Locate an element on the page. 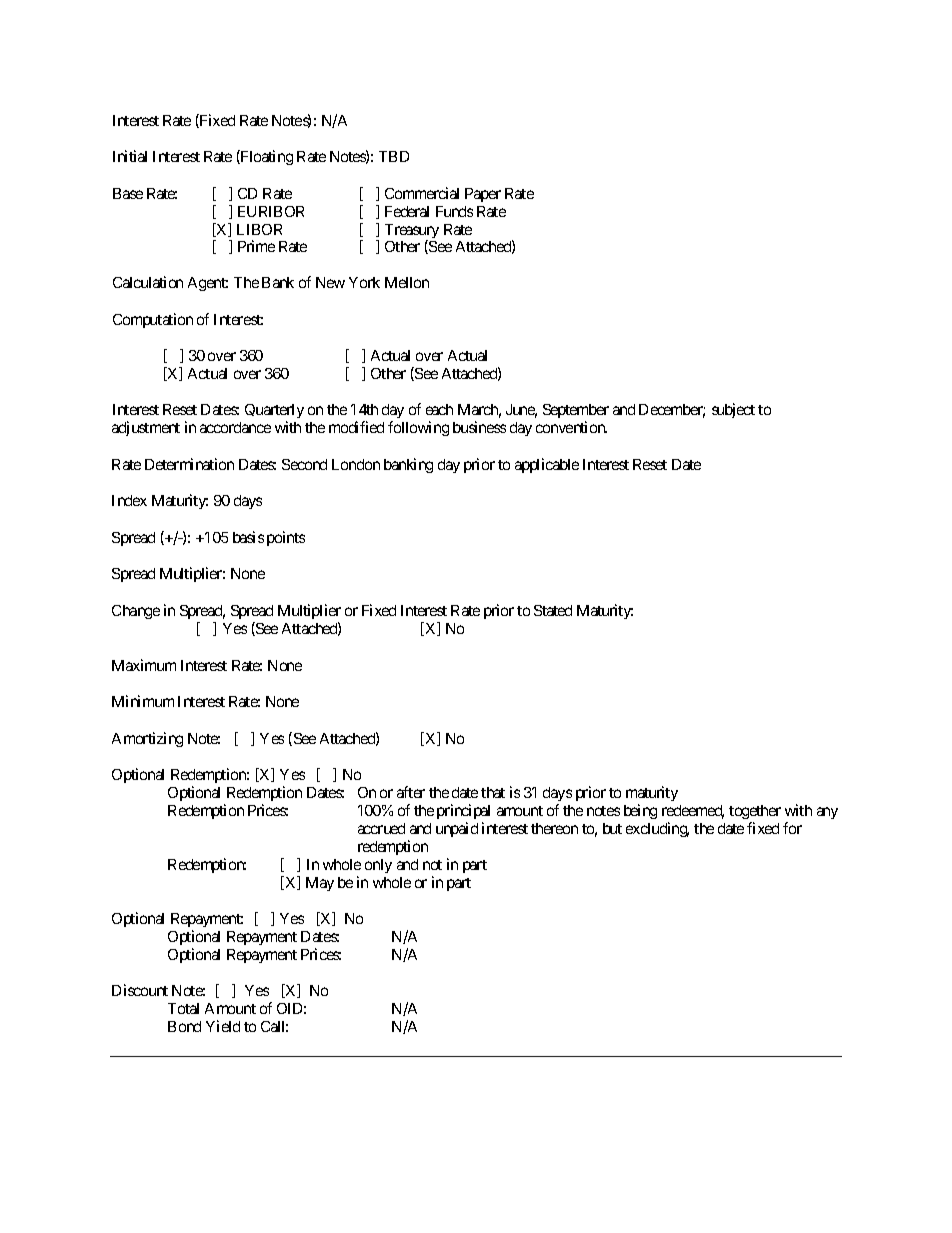 This image has width=952, height=1233. May is located at coordinates (320, 884).
